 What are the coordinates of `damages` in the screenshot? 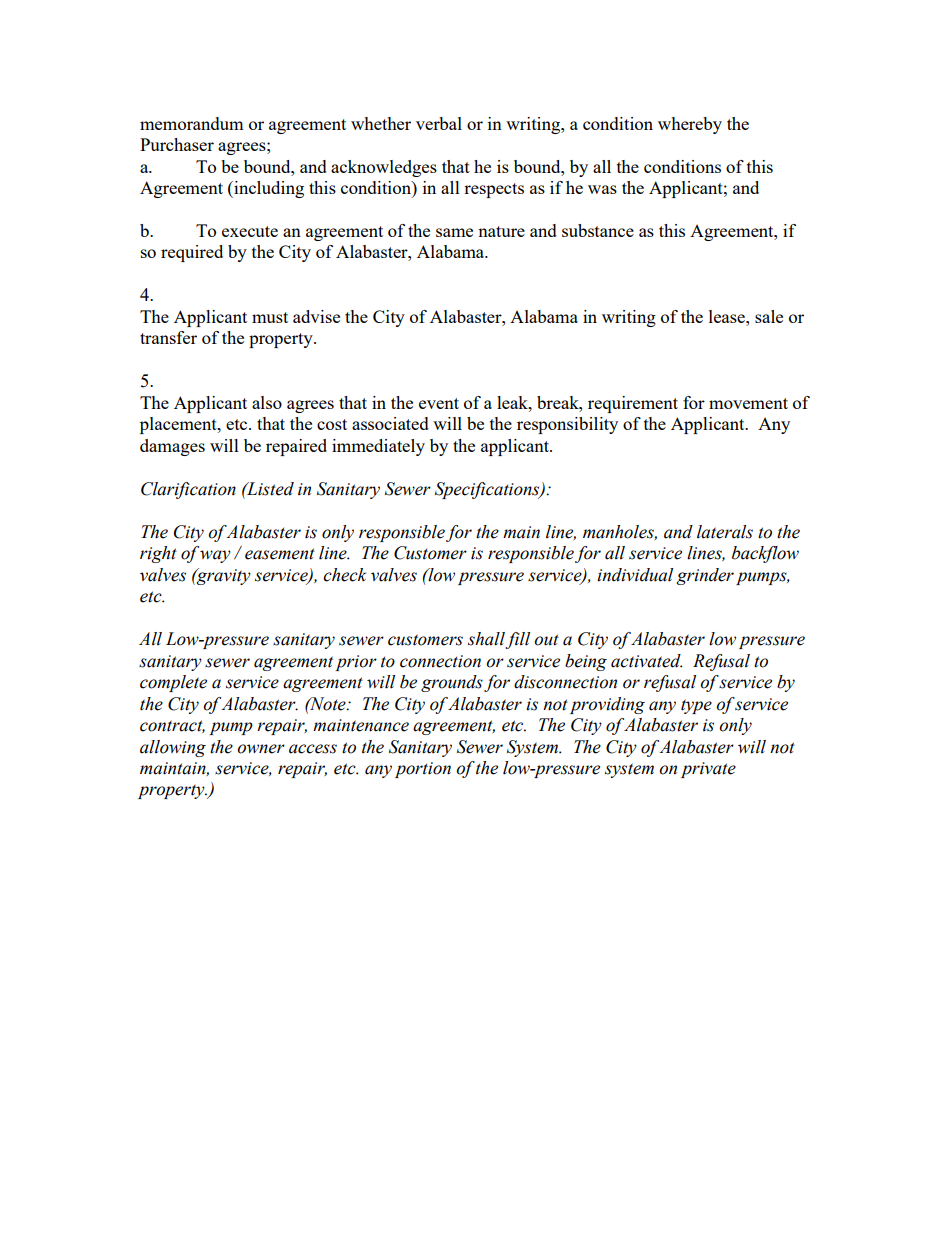 It's located at (172, 447).
